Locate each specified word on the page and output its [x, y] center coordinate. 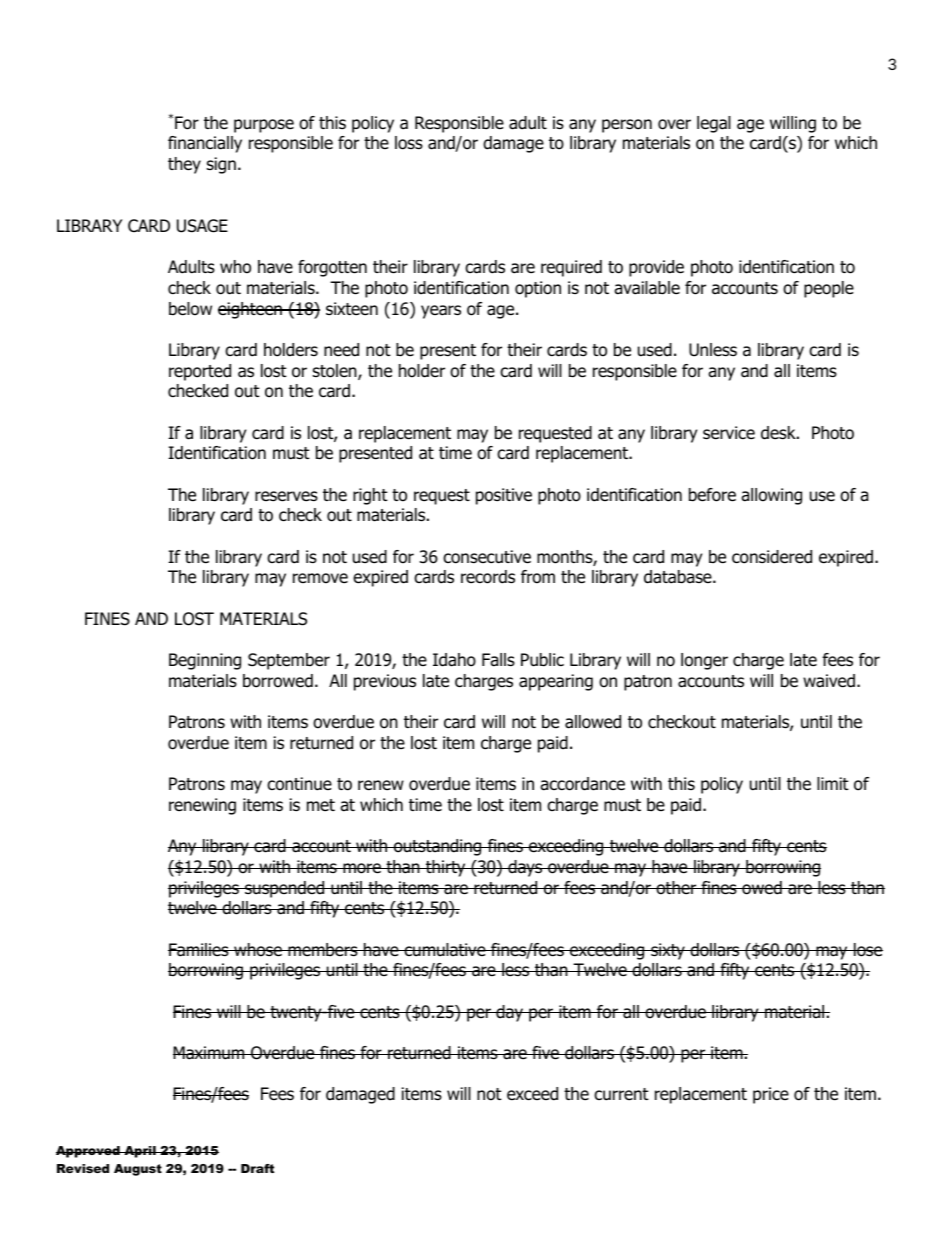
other [676, 888]
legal [714, 124]
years [441, 312]
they [184, 165]
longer [704, 661]
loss [409, 143]
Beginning [205, 661]
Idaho [454, 660]
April [140, 1152]
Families [199, 950]
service [729, 433]
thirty [446, 868]
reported [200, 372]
